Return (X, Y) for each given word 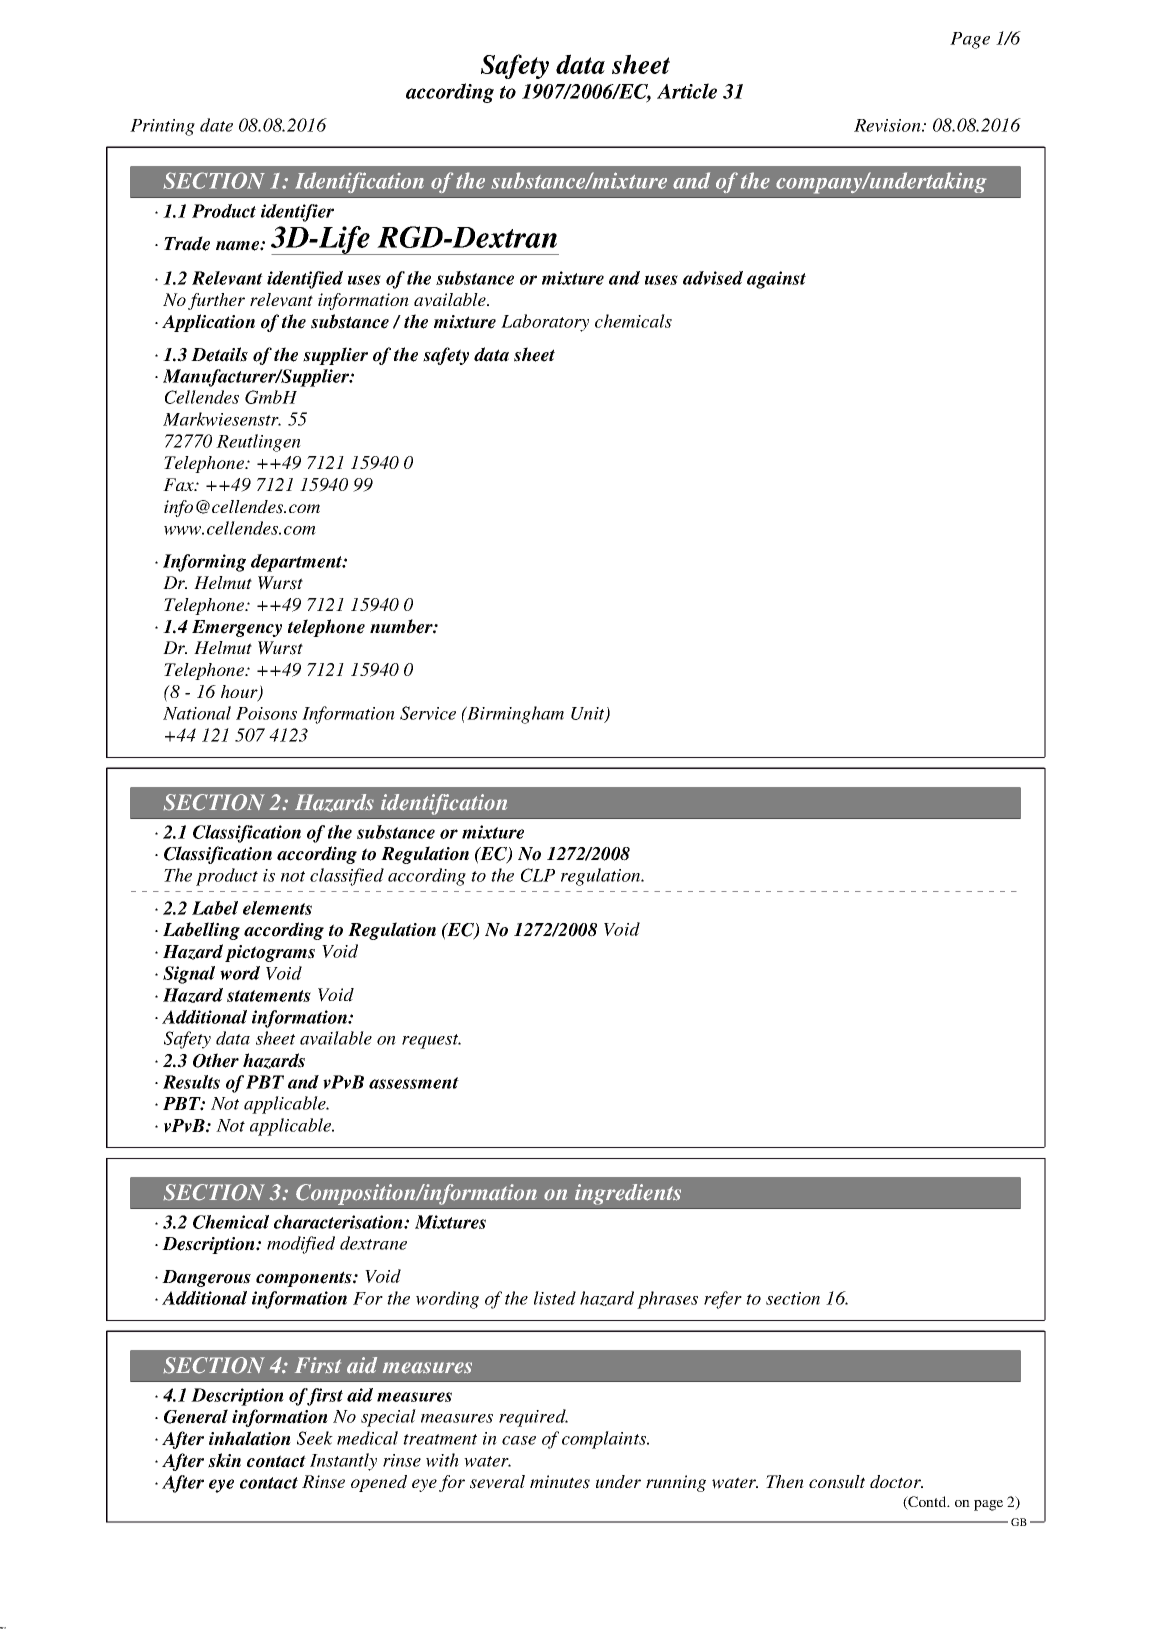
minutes (560, 1482)
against (776, 280)
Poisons (266, 713)
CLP (538, 875)
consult (837, 1482)
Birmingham (514, 715)
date (216, 125)
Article (687, 91)
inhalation (250, 1438)
